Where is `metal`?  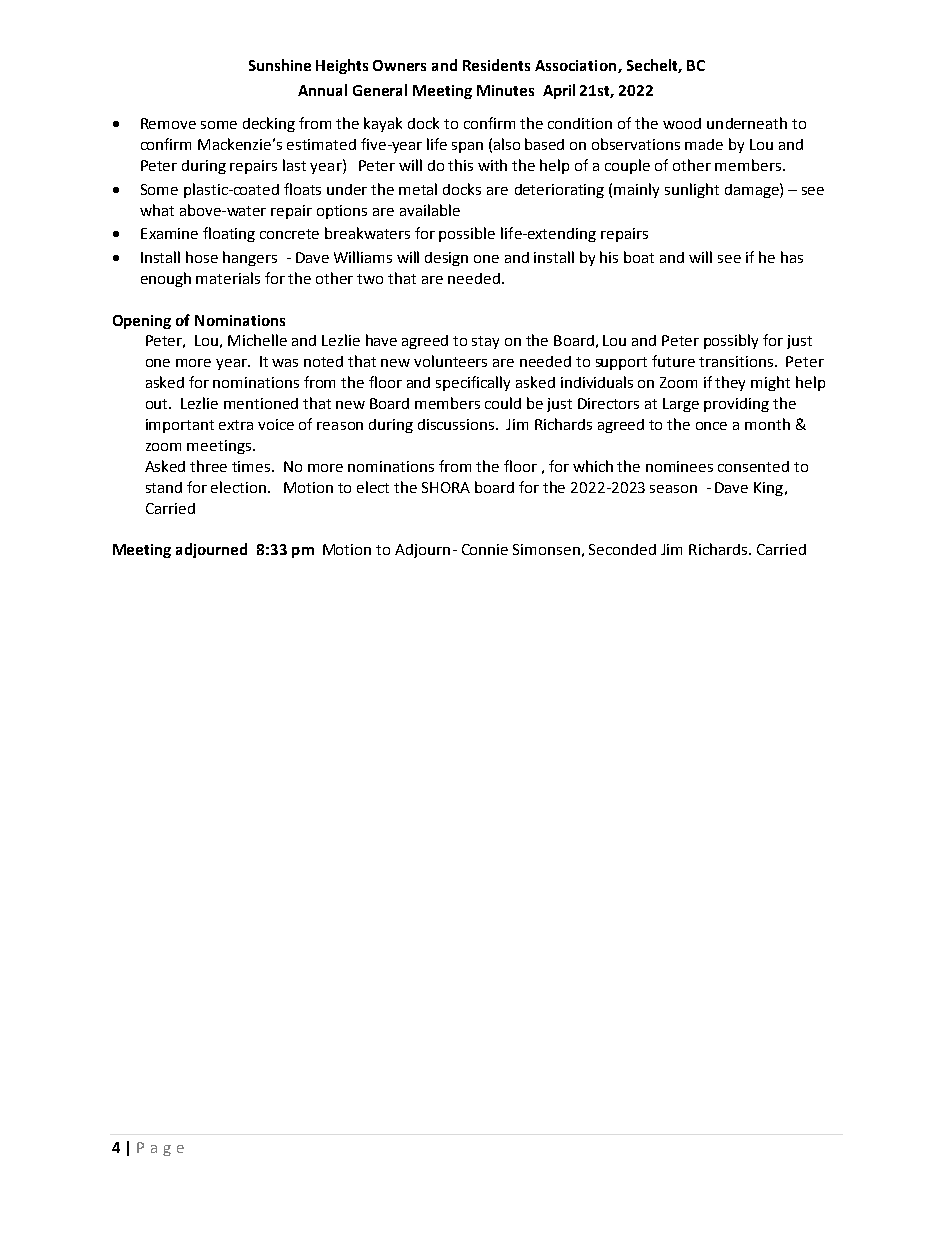
metal is located at coordinates (418, 189).
